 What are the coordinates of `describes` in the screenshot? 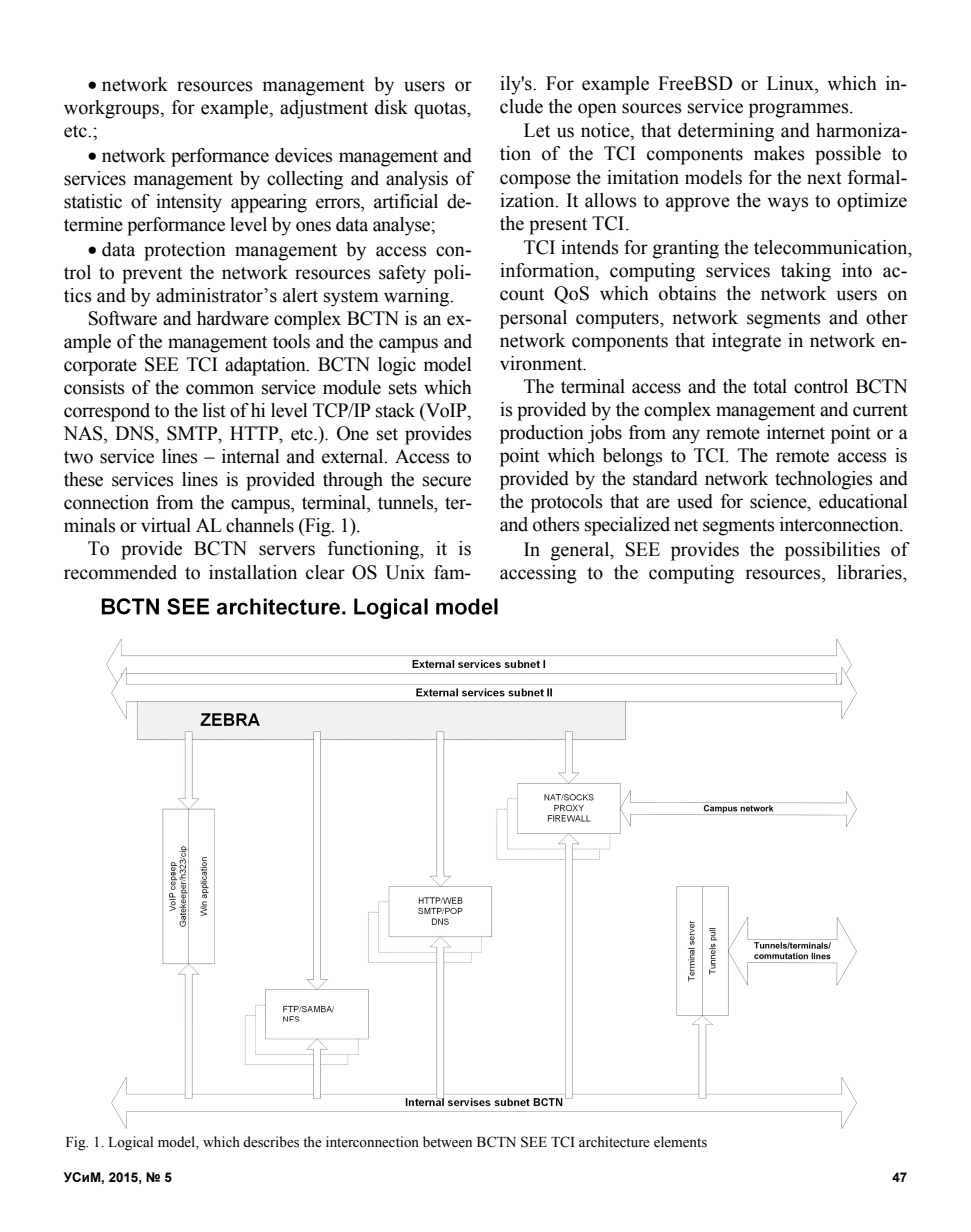 It's located at (271, 1142).
